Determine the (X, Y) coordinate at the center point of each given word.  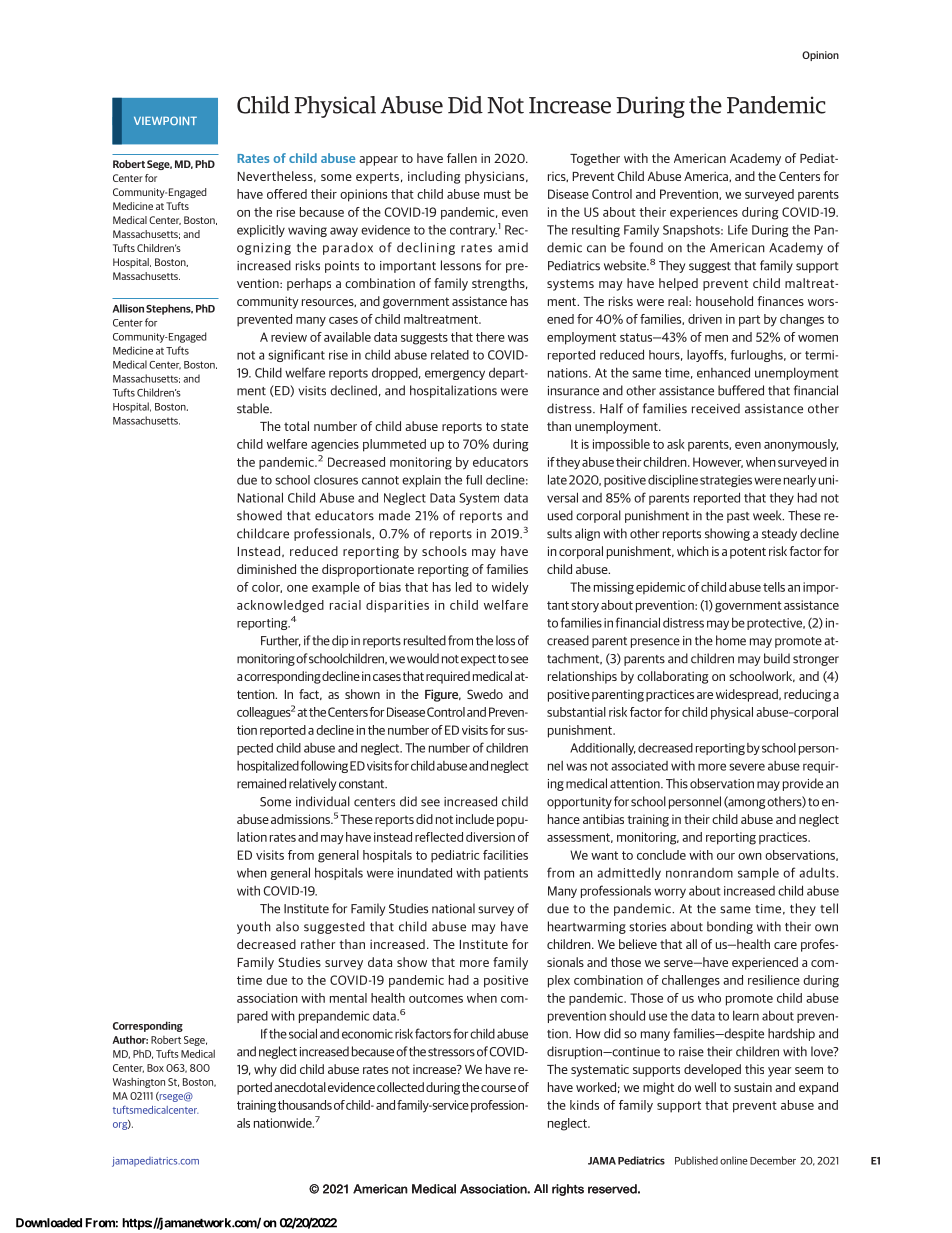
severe (747, 767)
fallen (462, 158)
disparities (397, 606)
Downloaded (49, 1223)
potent (748, 553)
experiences (704, 213)
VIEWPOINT (165, 120)
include (475, 819)
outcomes (436, 998)
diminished (266, 569)
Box (155, 1068)
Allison (128, 308)
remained (261, 783)
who (709, 998)
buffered (741, 390)
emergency (455, 375)
